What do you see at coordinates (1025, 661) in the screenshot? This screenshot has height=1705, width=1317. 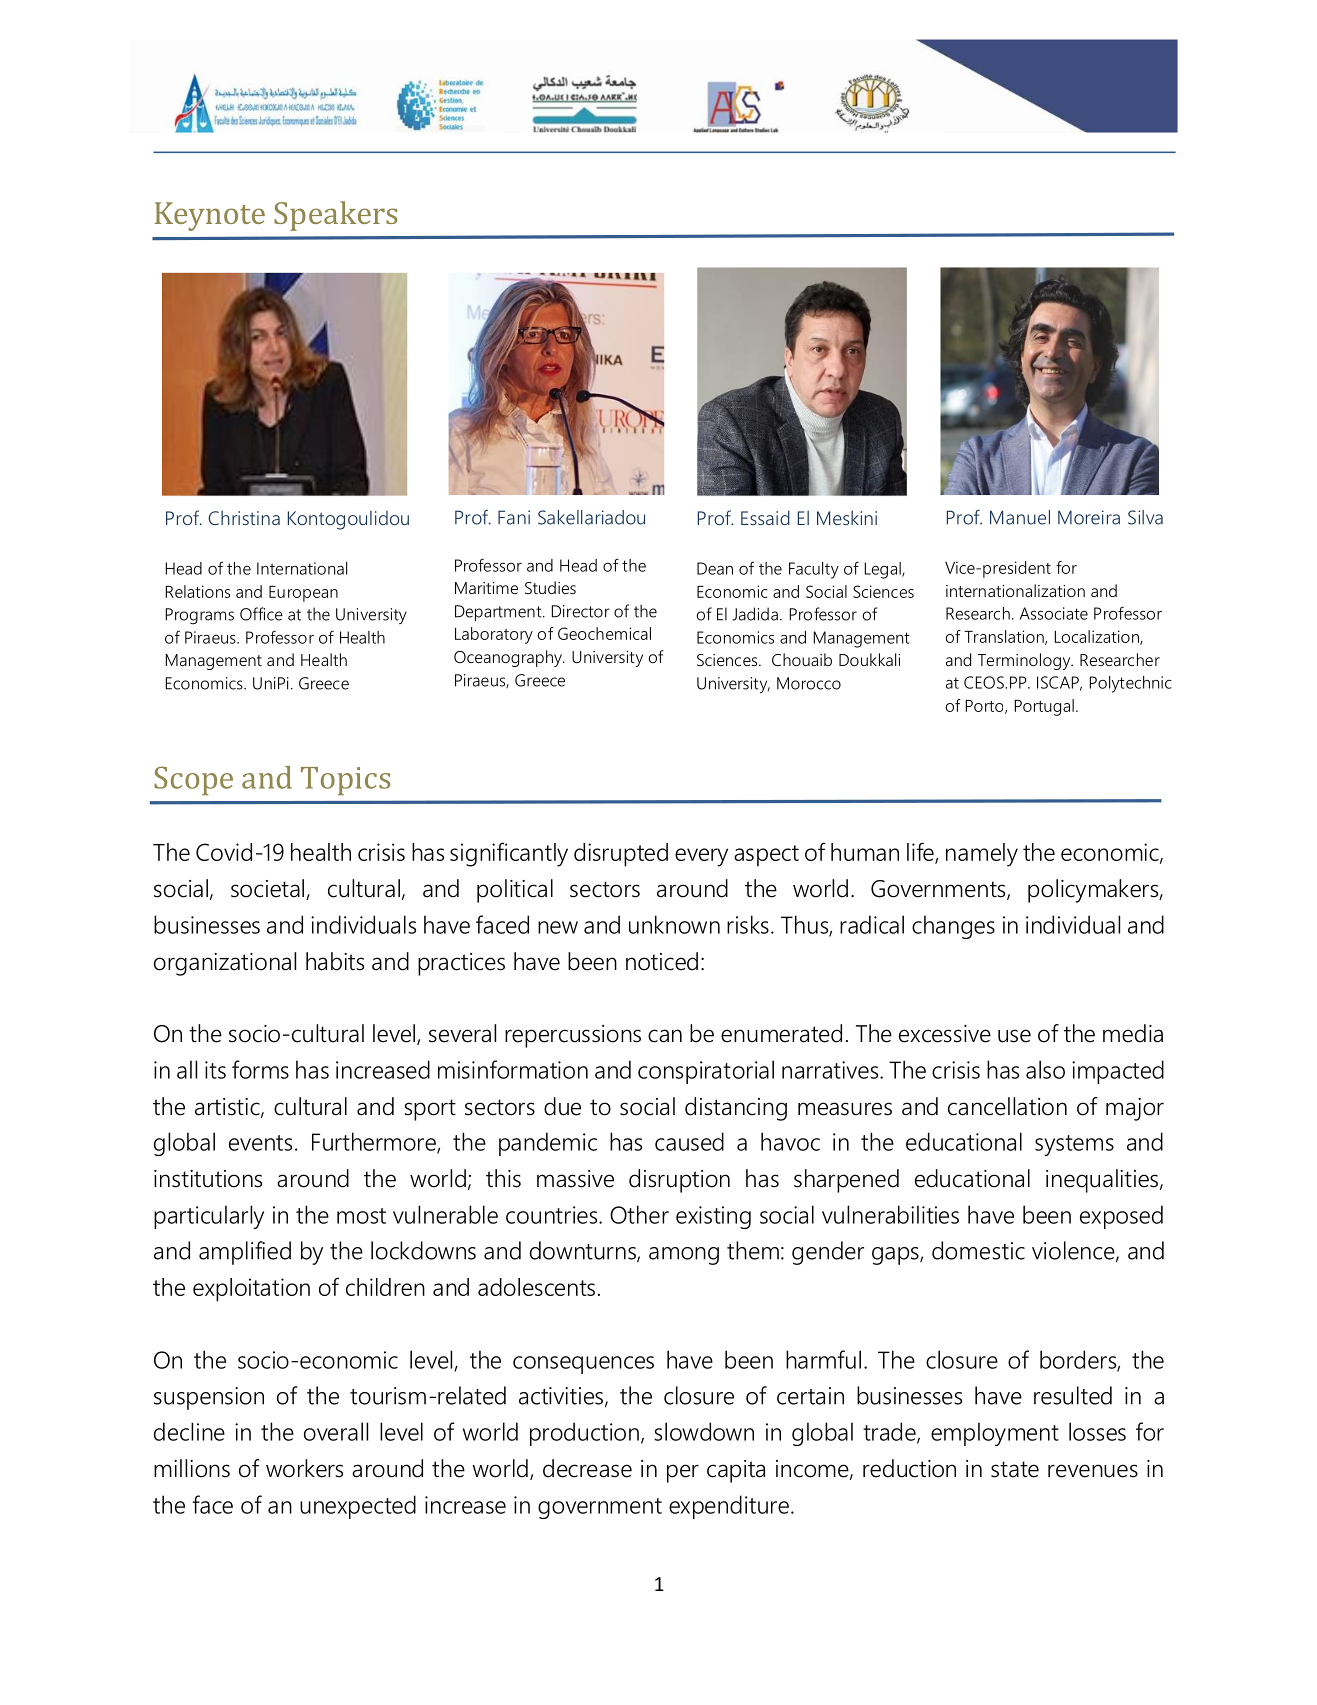 I see `Terminology` at bounding box center [1025, 661].
